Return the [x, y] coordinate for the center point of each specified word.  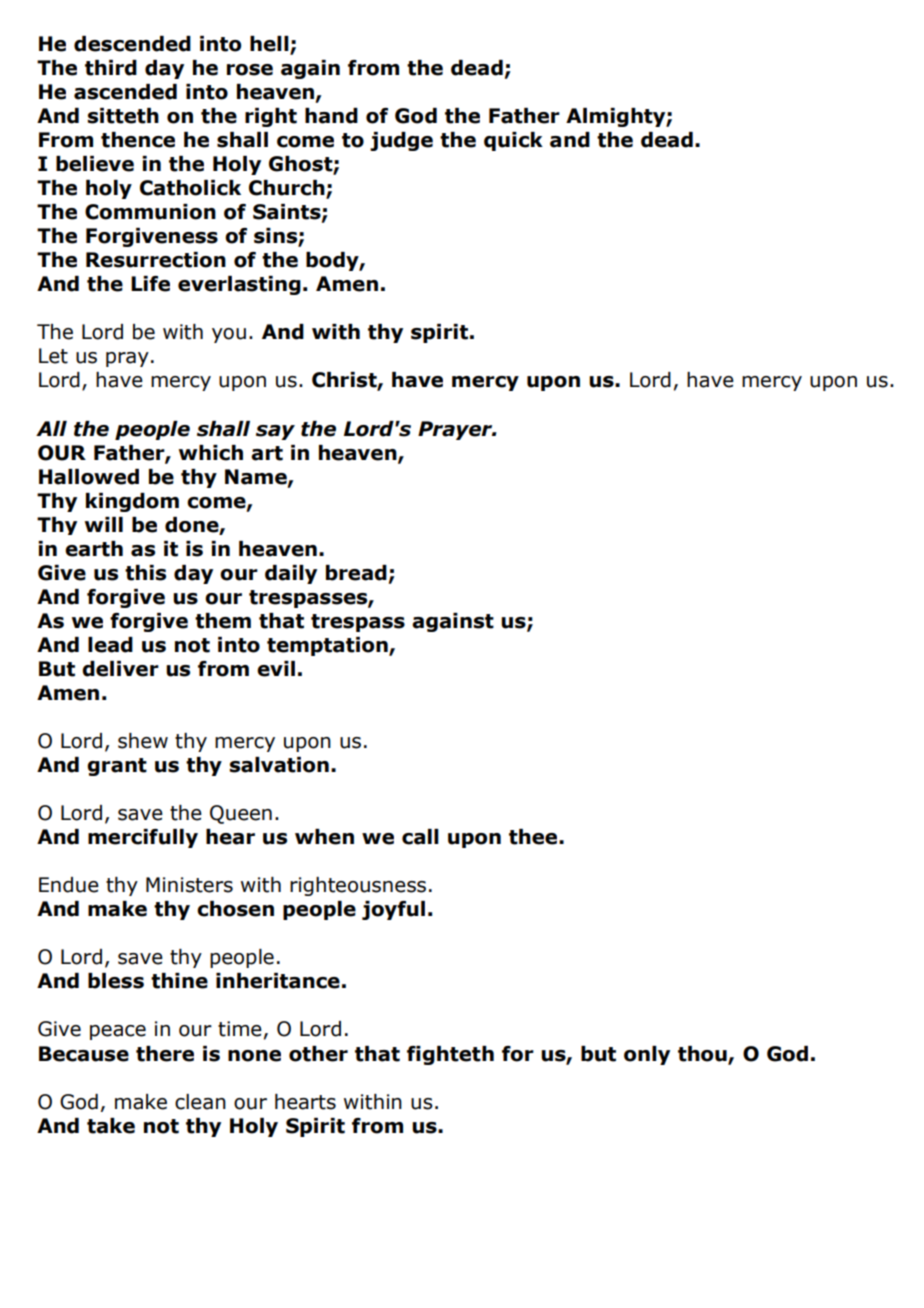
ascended [125, 92]
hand [331, 116]
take [111, 1126]
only [647, 1055]
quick [513, 141]
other [318, 1054]
